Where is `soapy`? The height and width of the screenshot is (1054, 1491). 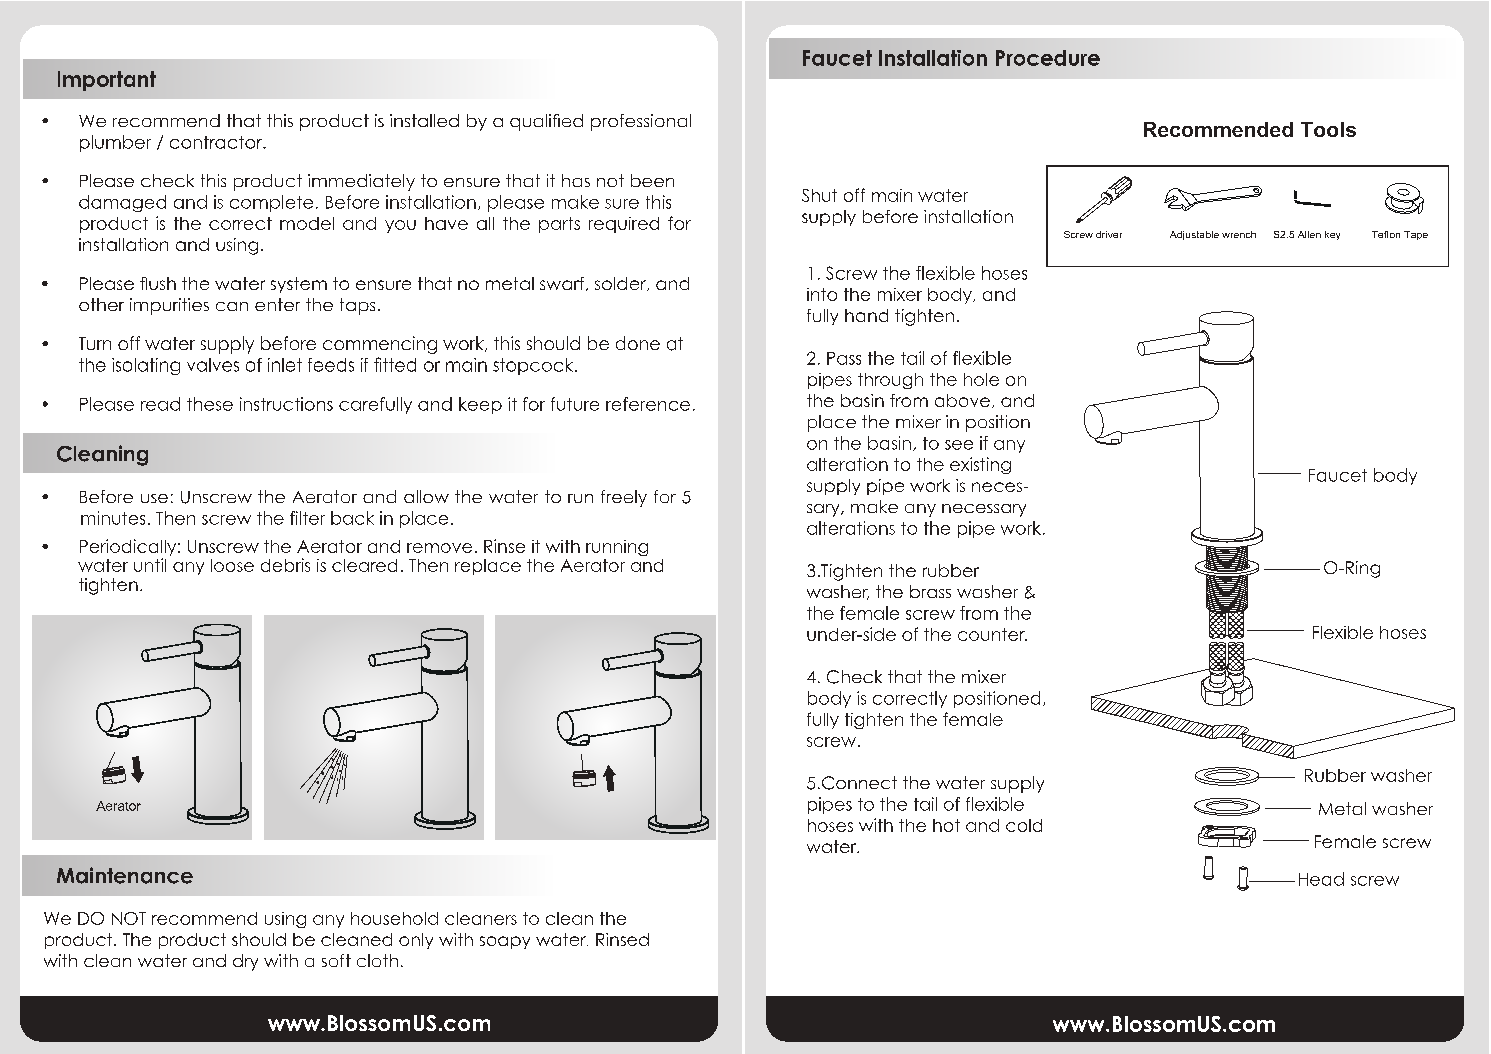 soapy is located at coordinates (505, 942).
